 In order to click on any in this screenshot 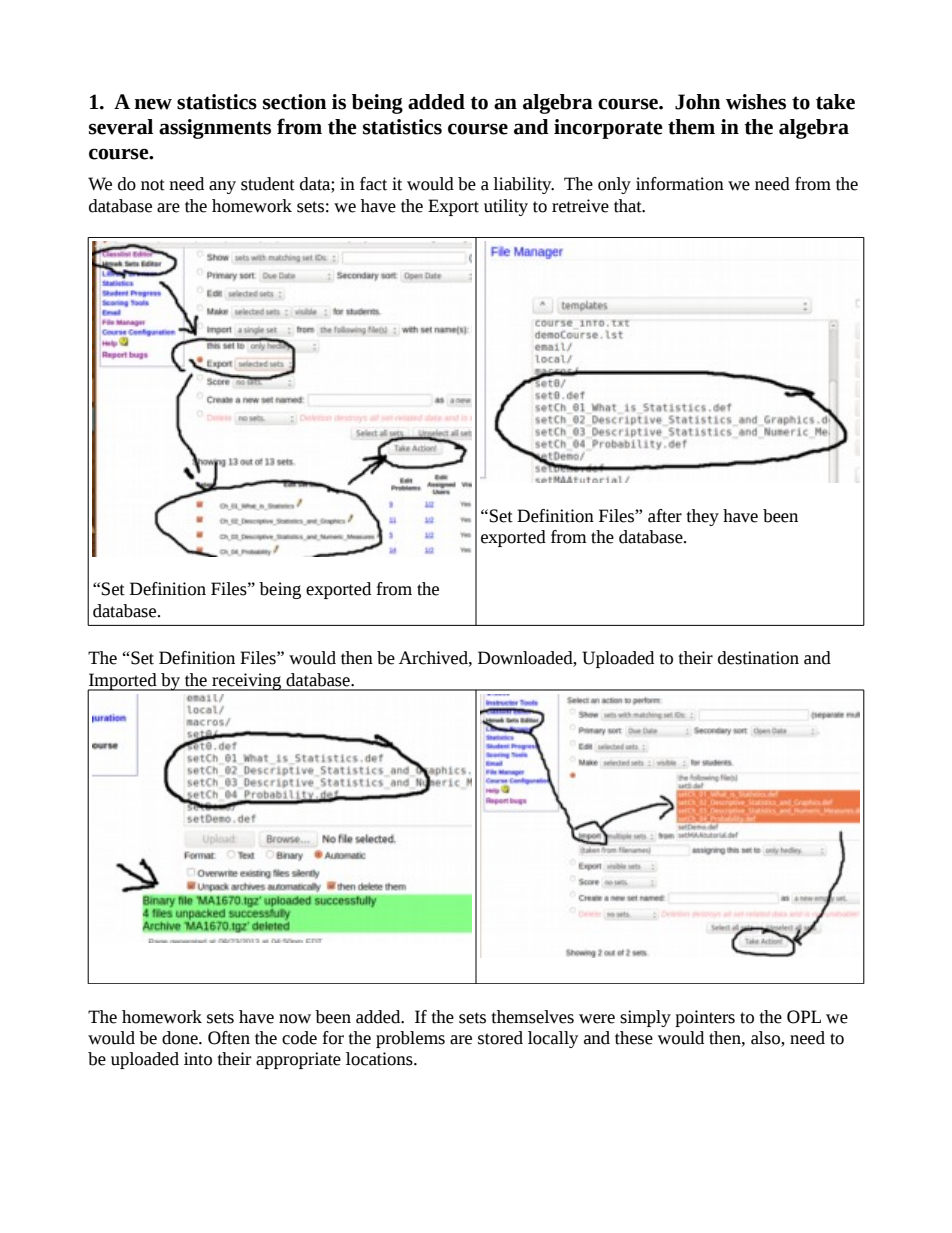, I will do `click(222, 187)`.
